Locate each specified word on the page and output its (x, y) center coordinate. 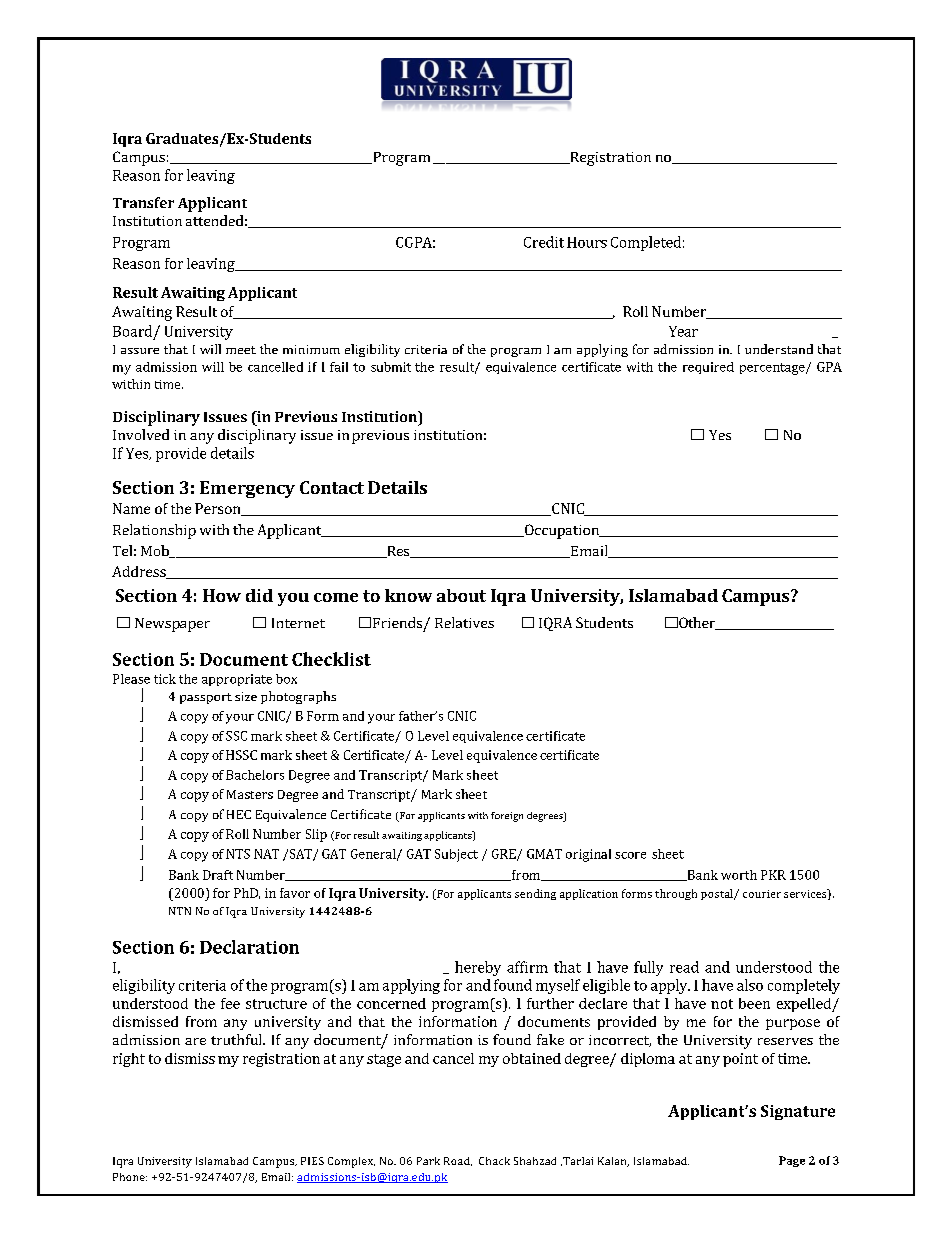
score (630, 855)
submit (391, 367)
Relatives (464, 622)
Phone (130, 1177)
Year (683, 331)
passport (206, 698)
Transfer (143, 202)
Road (458, 1161)
